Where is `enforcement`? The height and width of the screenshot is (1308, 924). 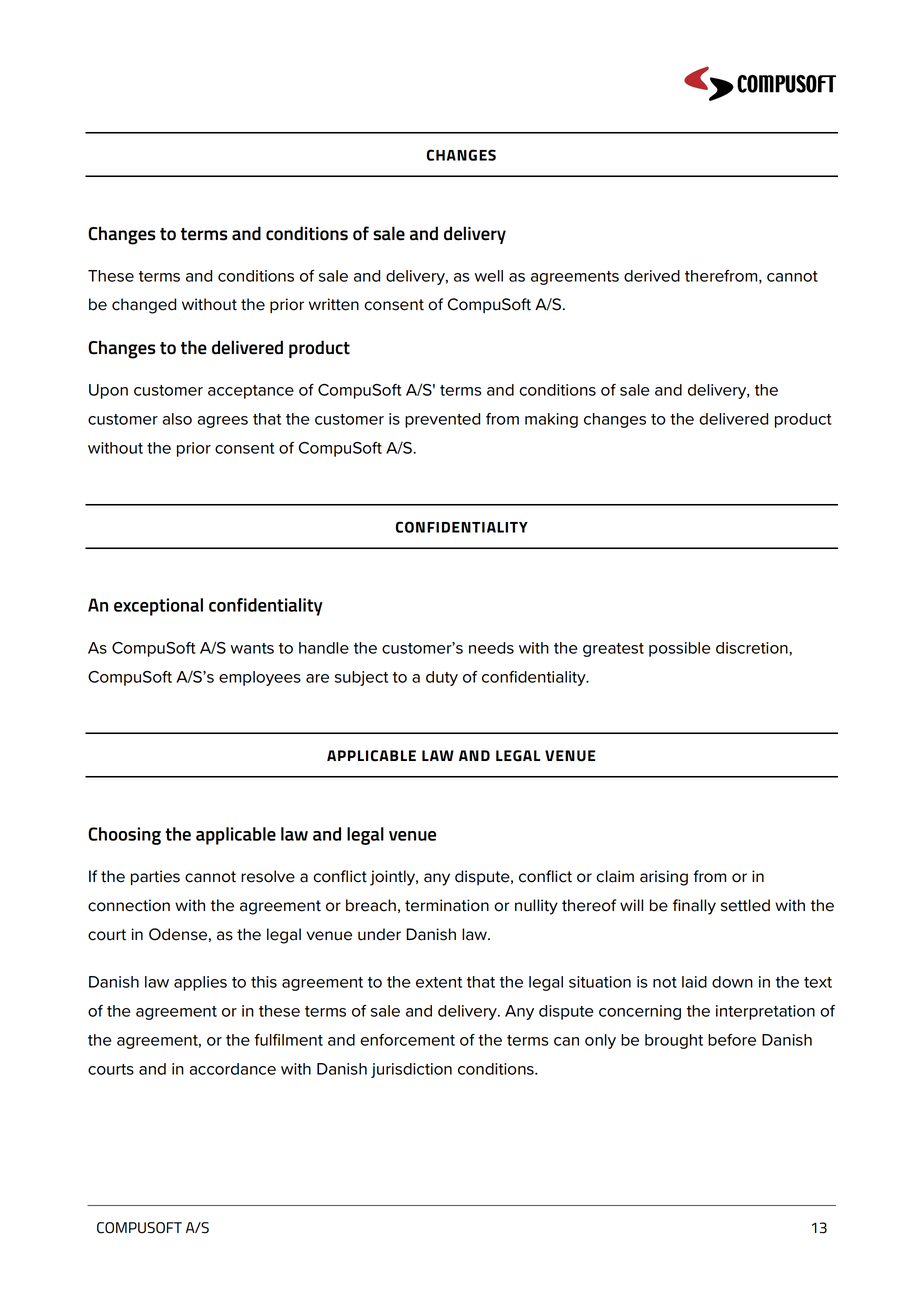
enforcement is located at coordinates (407, 1040).
